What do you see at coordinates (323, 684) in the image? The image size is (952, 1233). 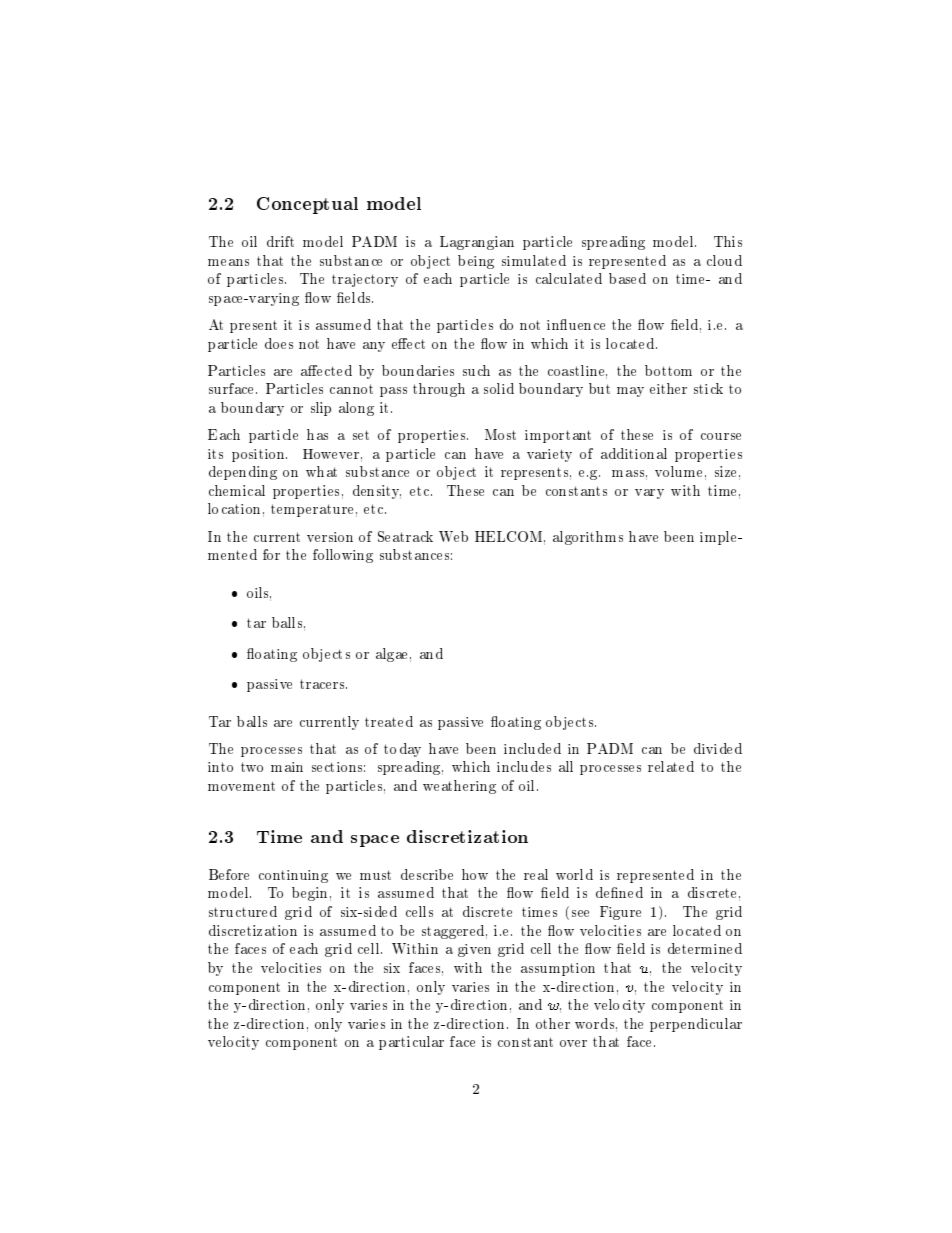 I see `tracers` at bounding box center [323, 684].
